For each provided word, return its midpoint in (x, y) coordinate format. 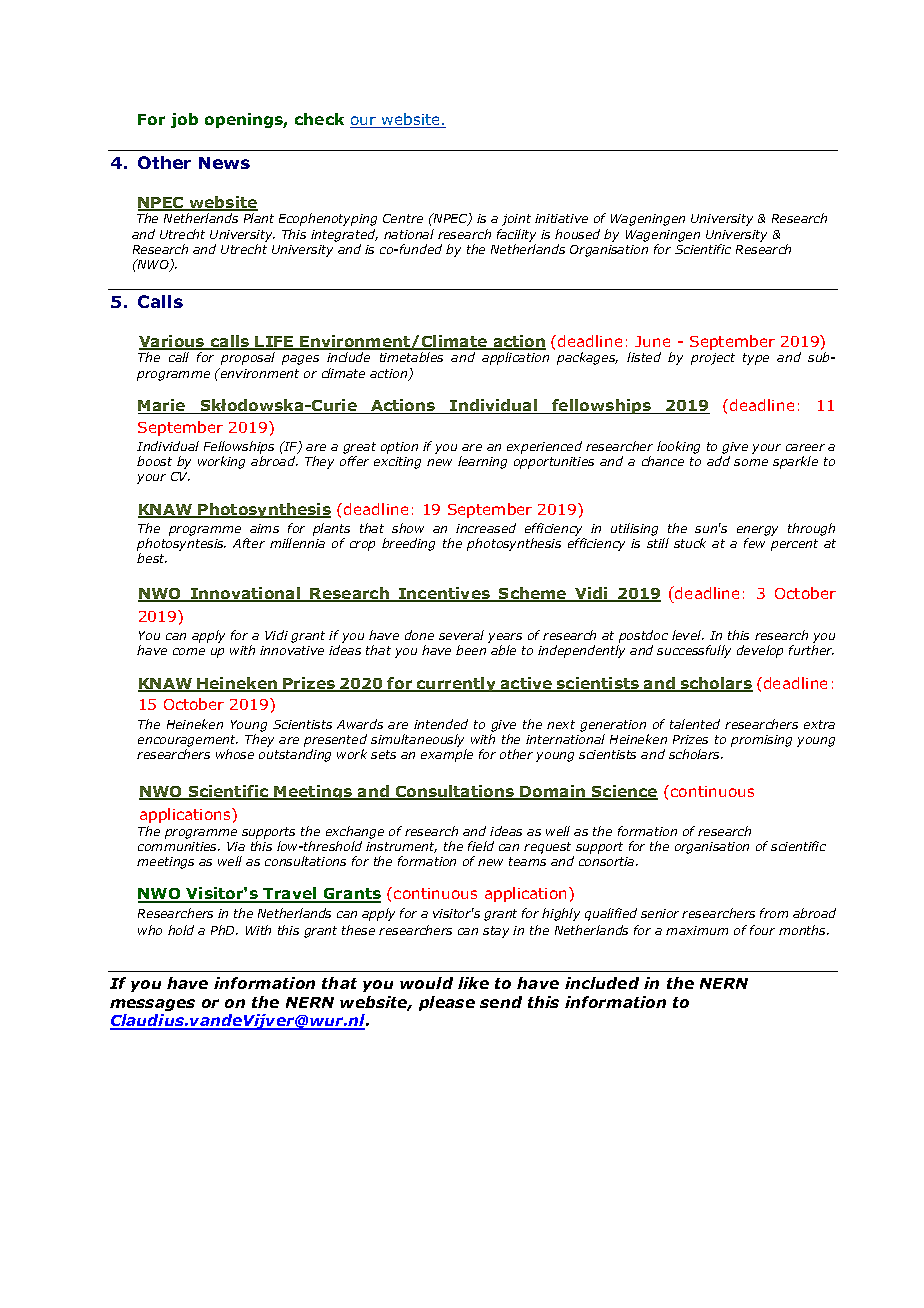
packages (587, 358)
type (756, 359)
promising (761, 741)
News (224, 163)
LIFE (275, 343)
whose (235, 754)
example (447, 755)
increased (486, 528)
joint (516, 220)
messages (152, 1005)
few (754, 543)
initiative (561, 218)
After (249, 543)
